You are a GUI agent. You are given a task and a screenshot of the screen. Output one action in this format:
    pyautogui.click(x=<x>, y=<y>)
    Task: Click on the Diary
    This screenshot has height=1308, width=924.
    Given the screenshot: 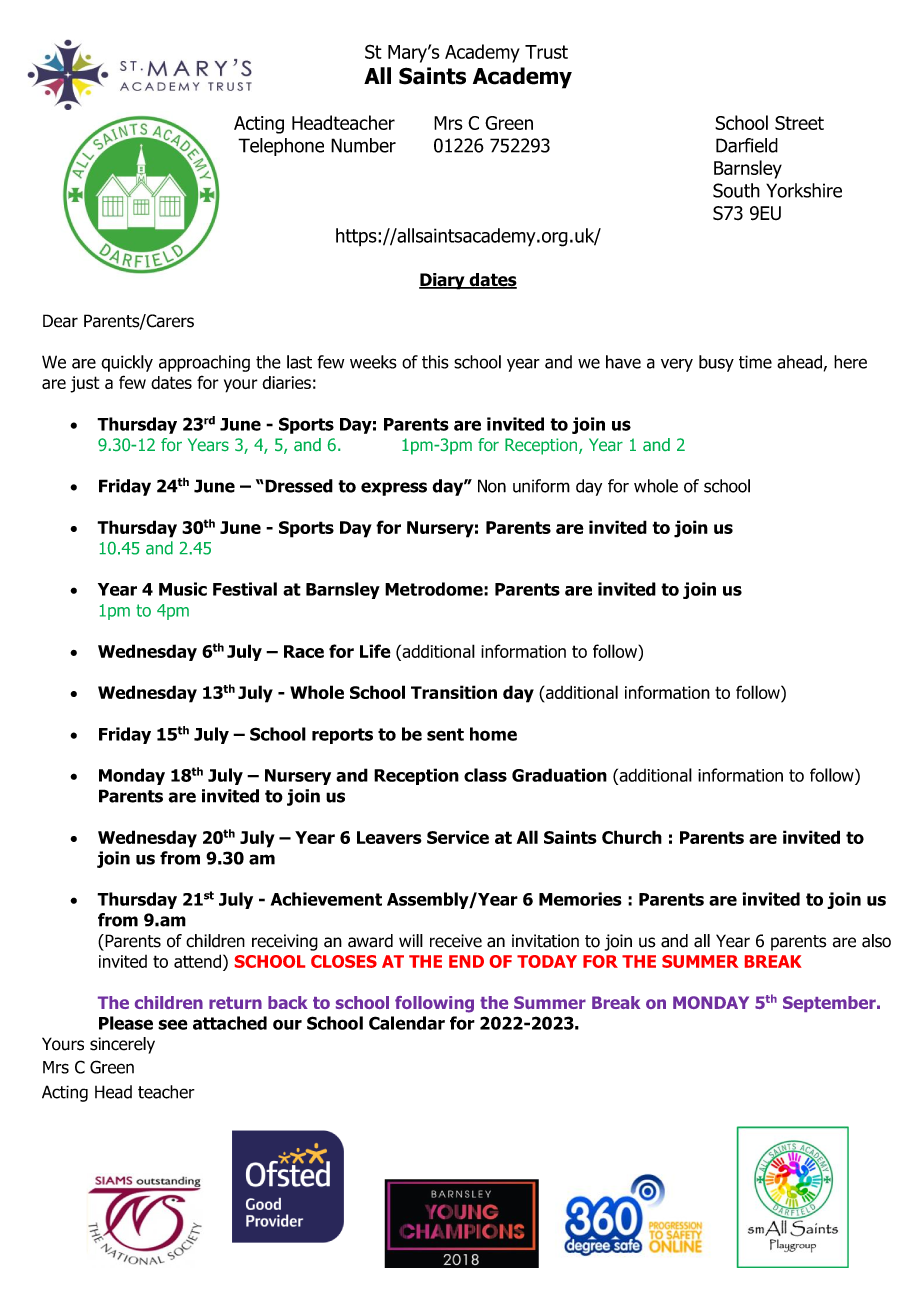 What is the action you would take?
    pyautogui.click(x=443, y=281)
